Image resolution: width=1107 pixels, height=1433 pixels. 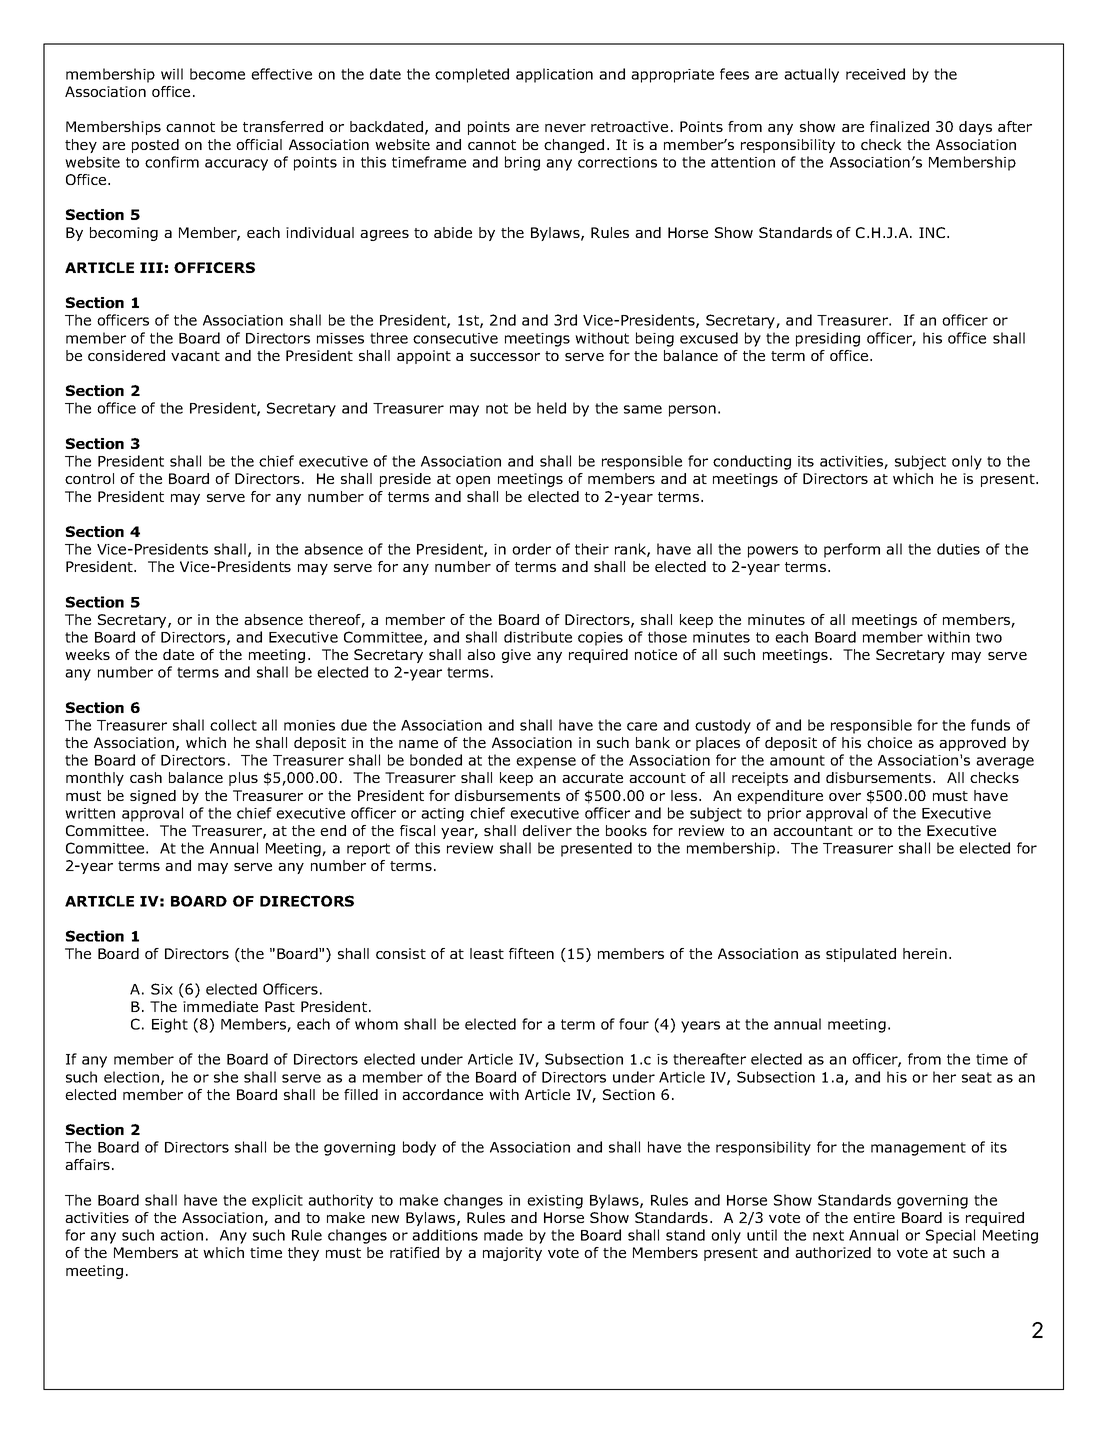 I want to click on control, so click(x=89, y=478).
